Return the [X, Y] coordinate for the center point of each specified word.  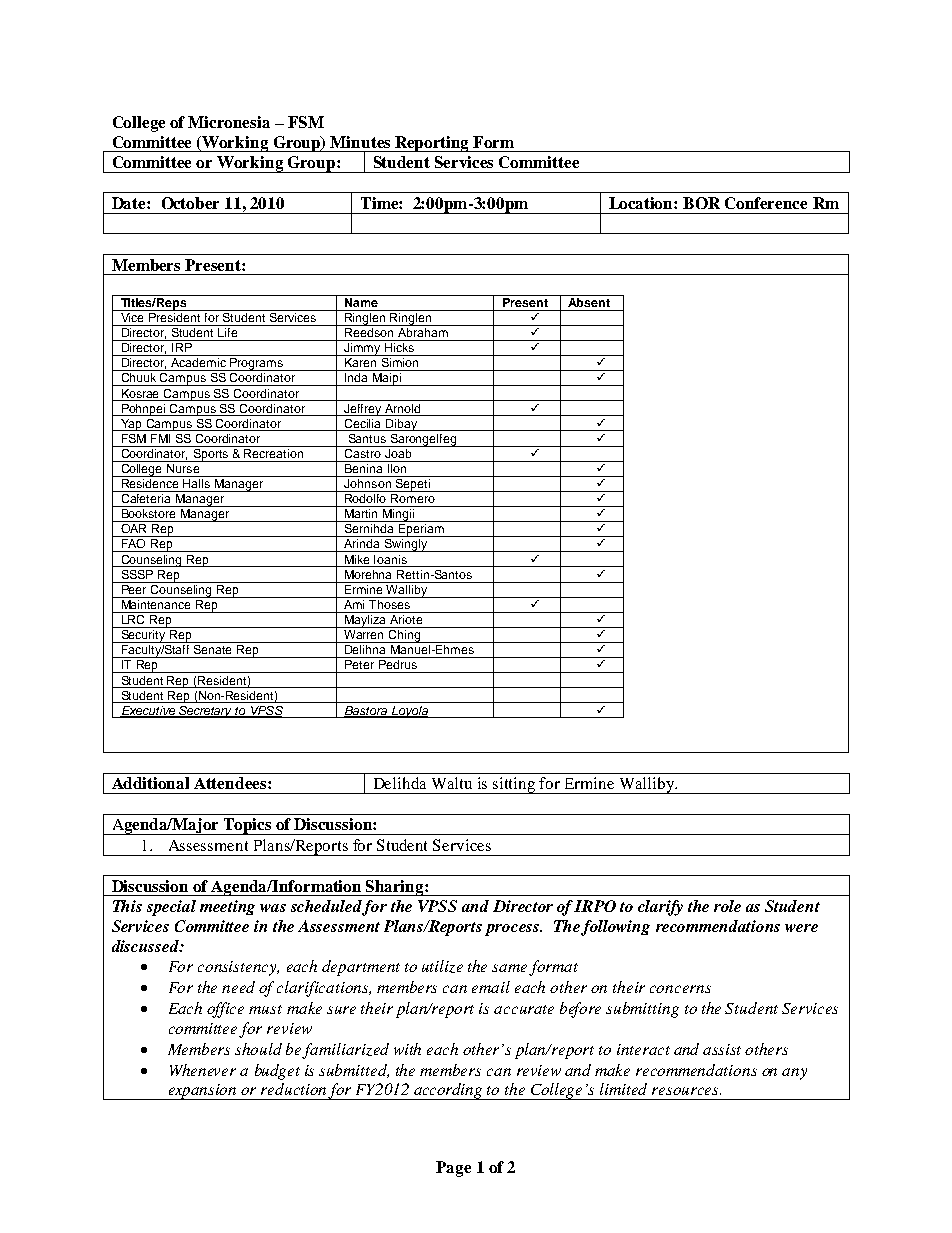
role [727, 906]
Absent [589, 301]
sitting [515, 785]
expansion [203, 1092]
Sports [211, 454]
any [794, 1074]
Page [453, 1169]
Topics [248, 826]
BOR [701, 203]
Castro [362, 452]
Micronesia [229, 122]
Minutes [360, 142]
